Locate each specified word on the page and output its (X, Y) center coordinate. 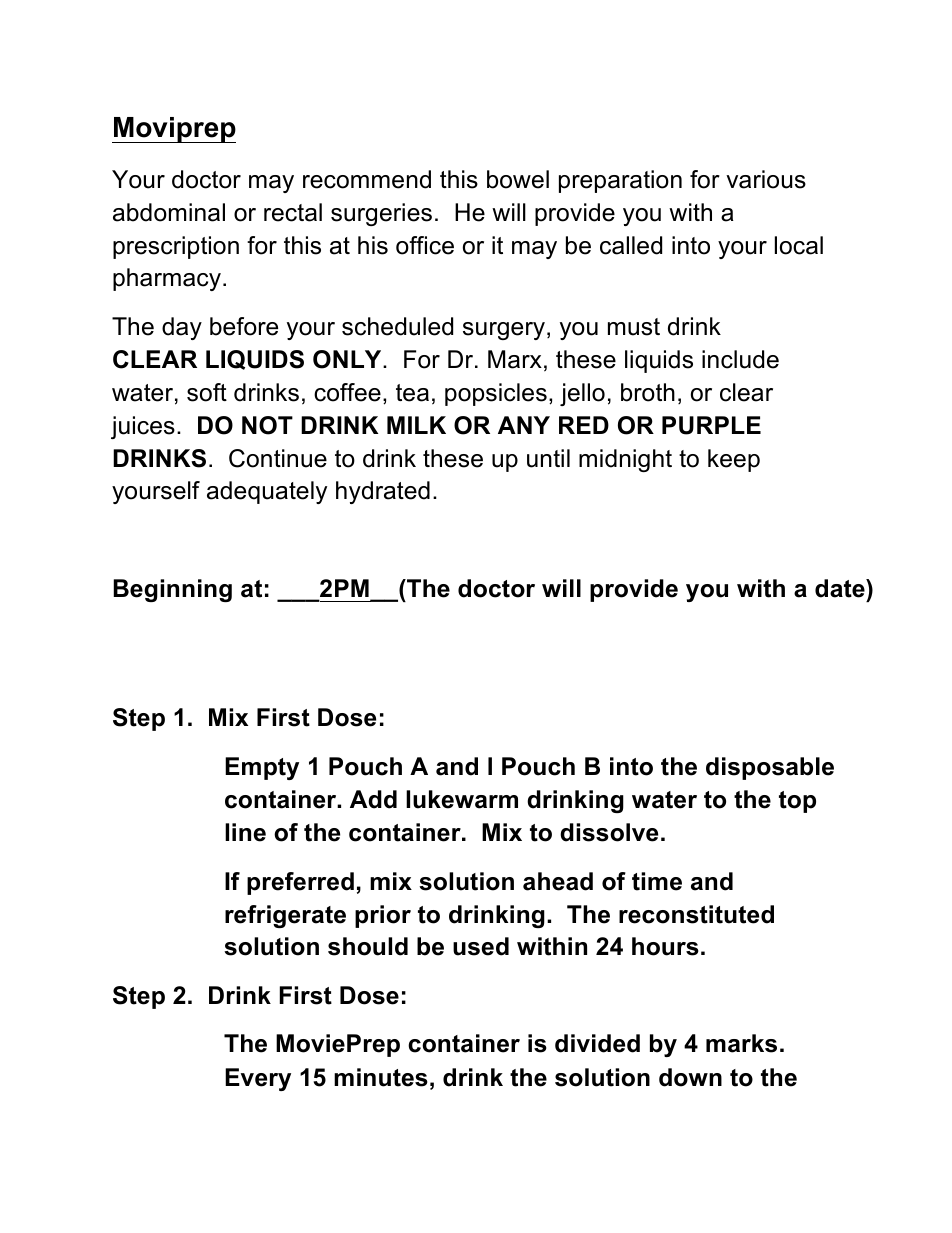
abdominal (169, 212)
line (245, 832)
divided (597, 1043)
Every (258, 1079)
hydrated (383, 492)
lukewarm (462, 799)
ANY (524, 425)
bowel (518, 179)
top (797, 802)
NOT (267, 425)
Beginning (172, 590)
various (766, 179)
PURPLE (711, 425)
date (841, 588)
